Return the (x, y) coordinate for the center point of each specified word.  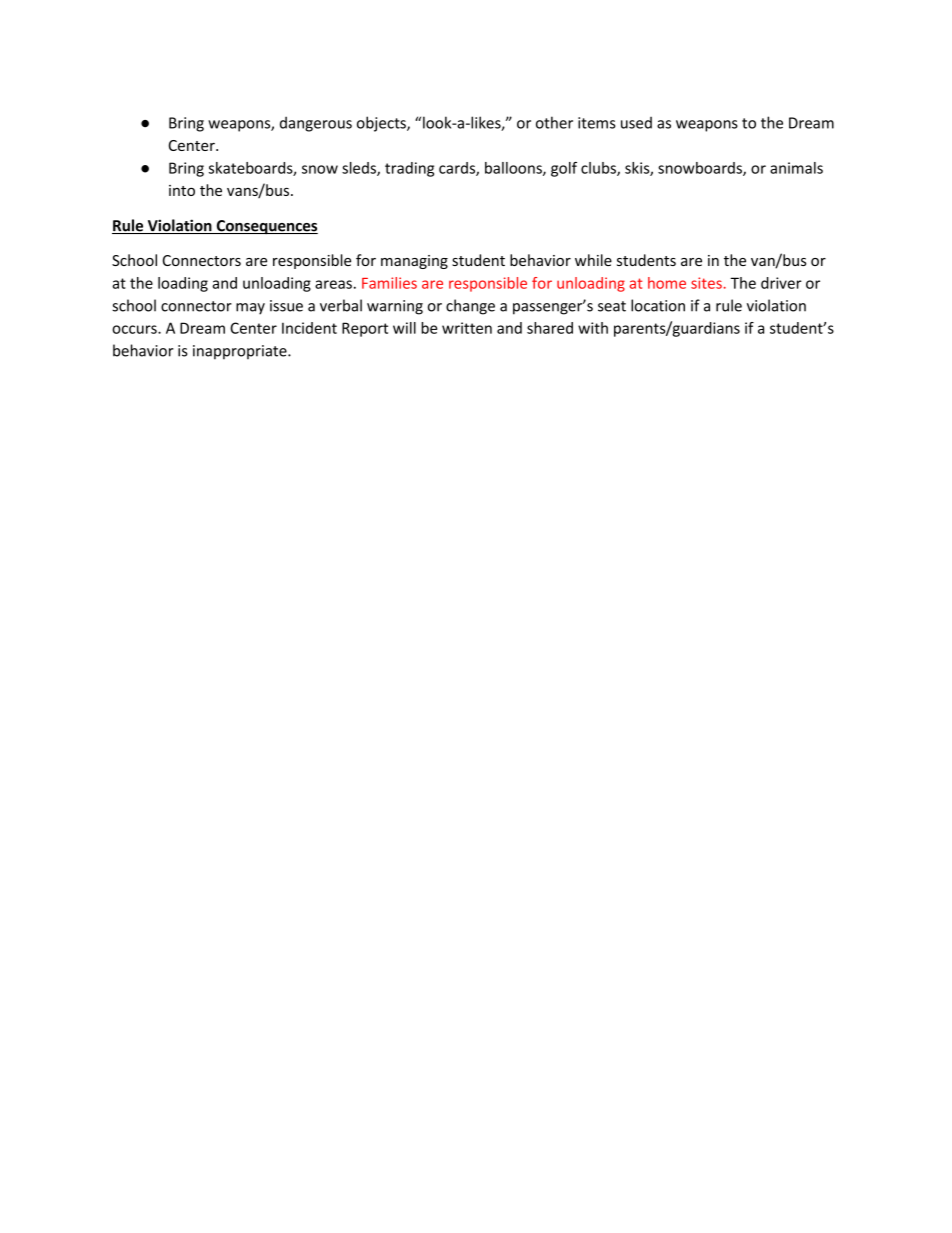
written (467, 328)
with (593, 328)
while (593, 260)
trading (409, 169)
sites (706, 283)
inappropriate (241, 352)
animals (796, 168)
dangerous (316, 124)
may (250, 309)
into (182, 190)
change (470, 307)
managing (414, 262)
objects (382, 124)
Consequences (266, 227)
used (636, 123)
